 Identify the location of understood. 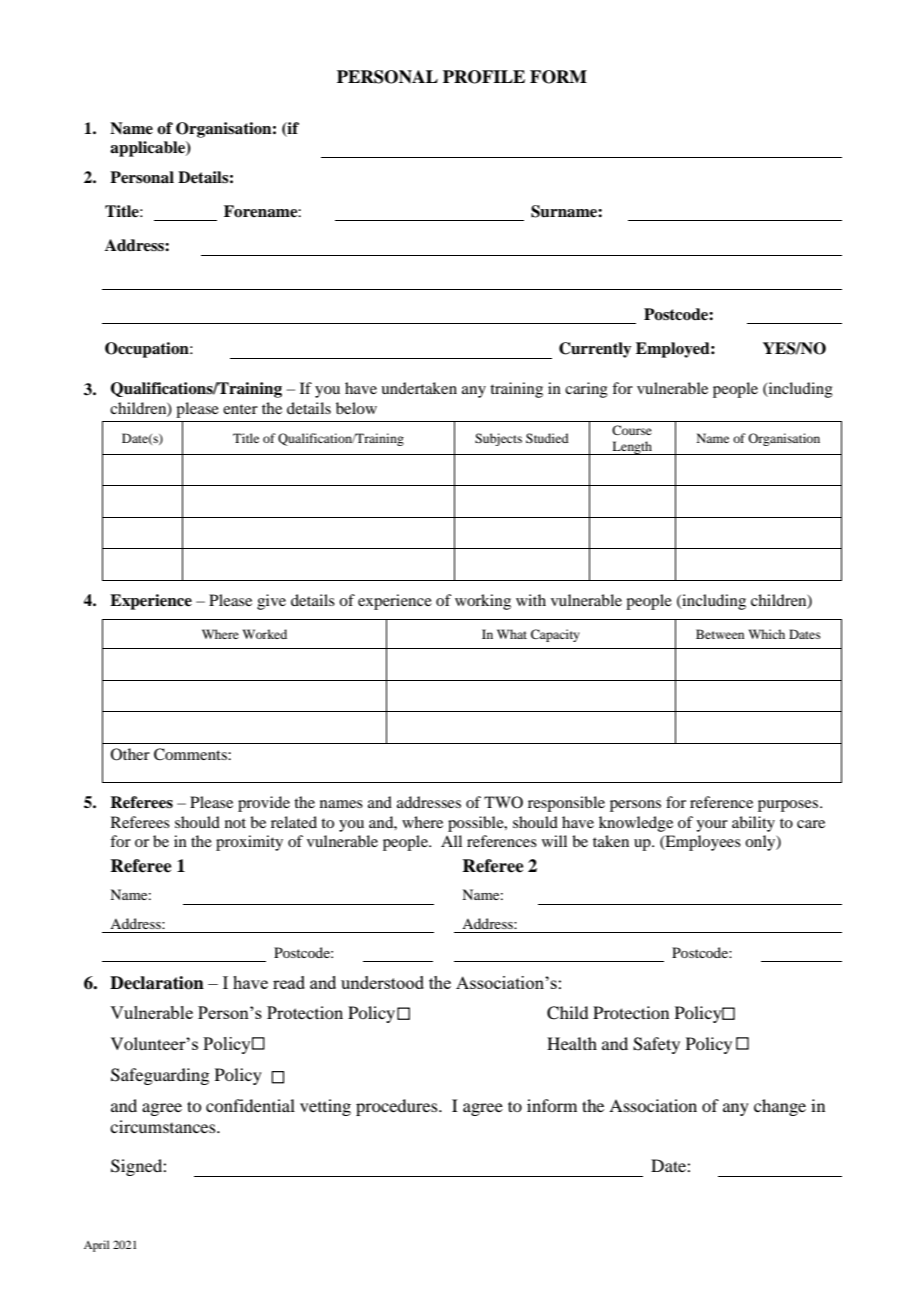
(382, 982).
